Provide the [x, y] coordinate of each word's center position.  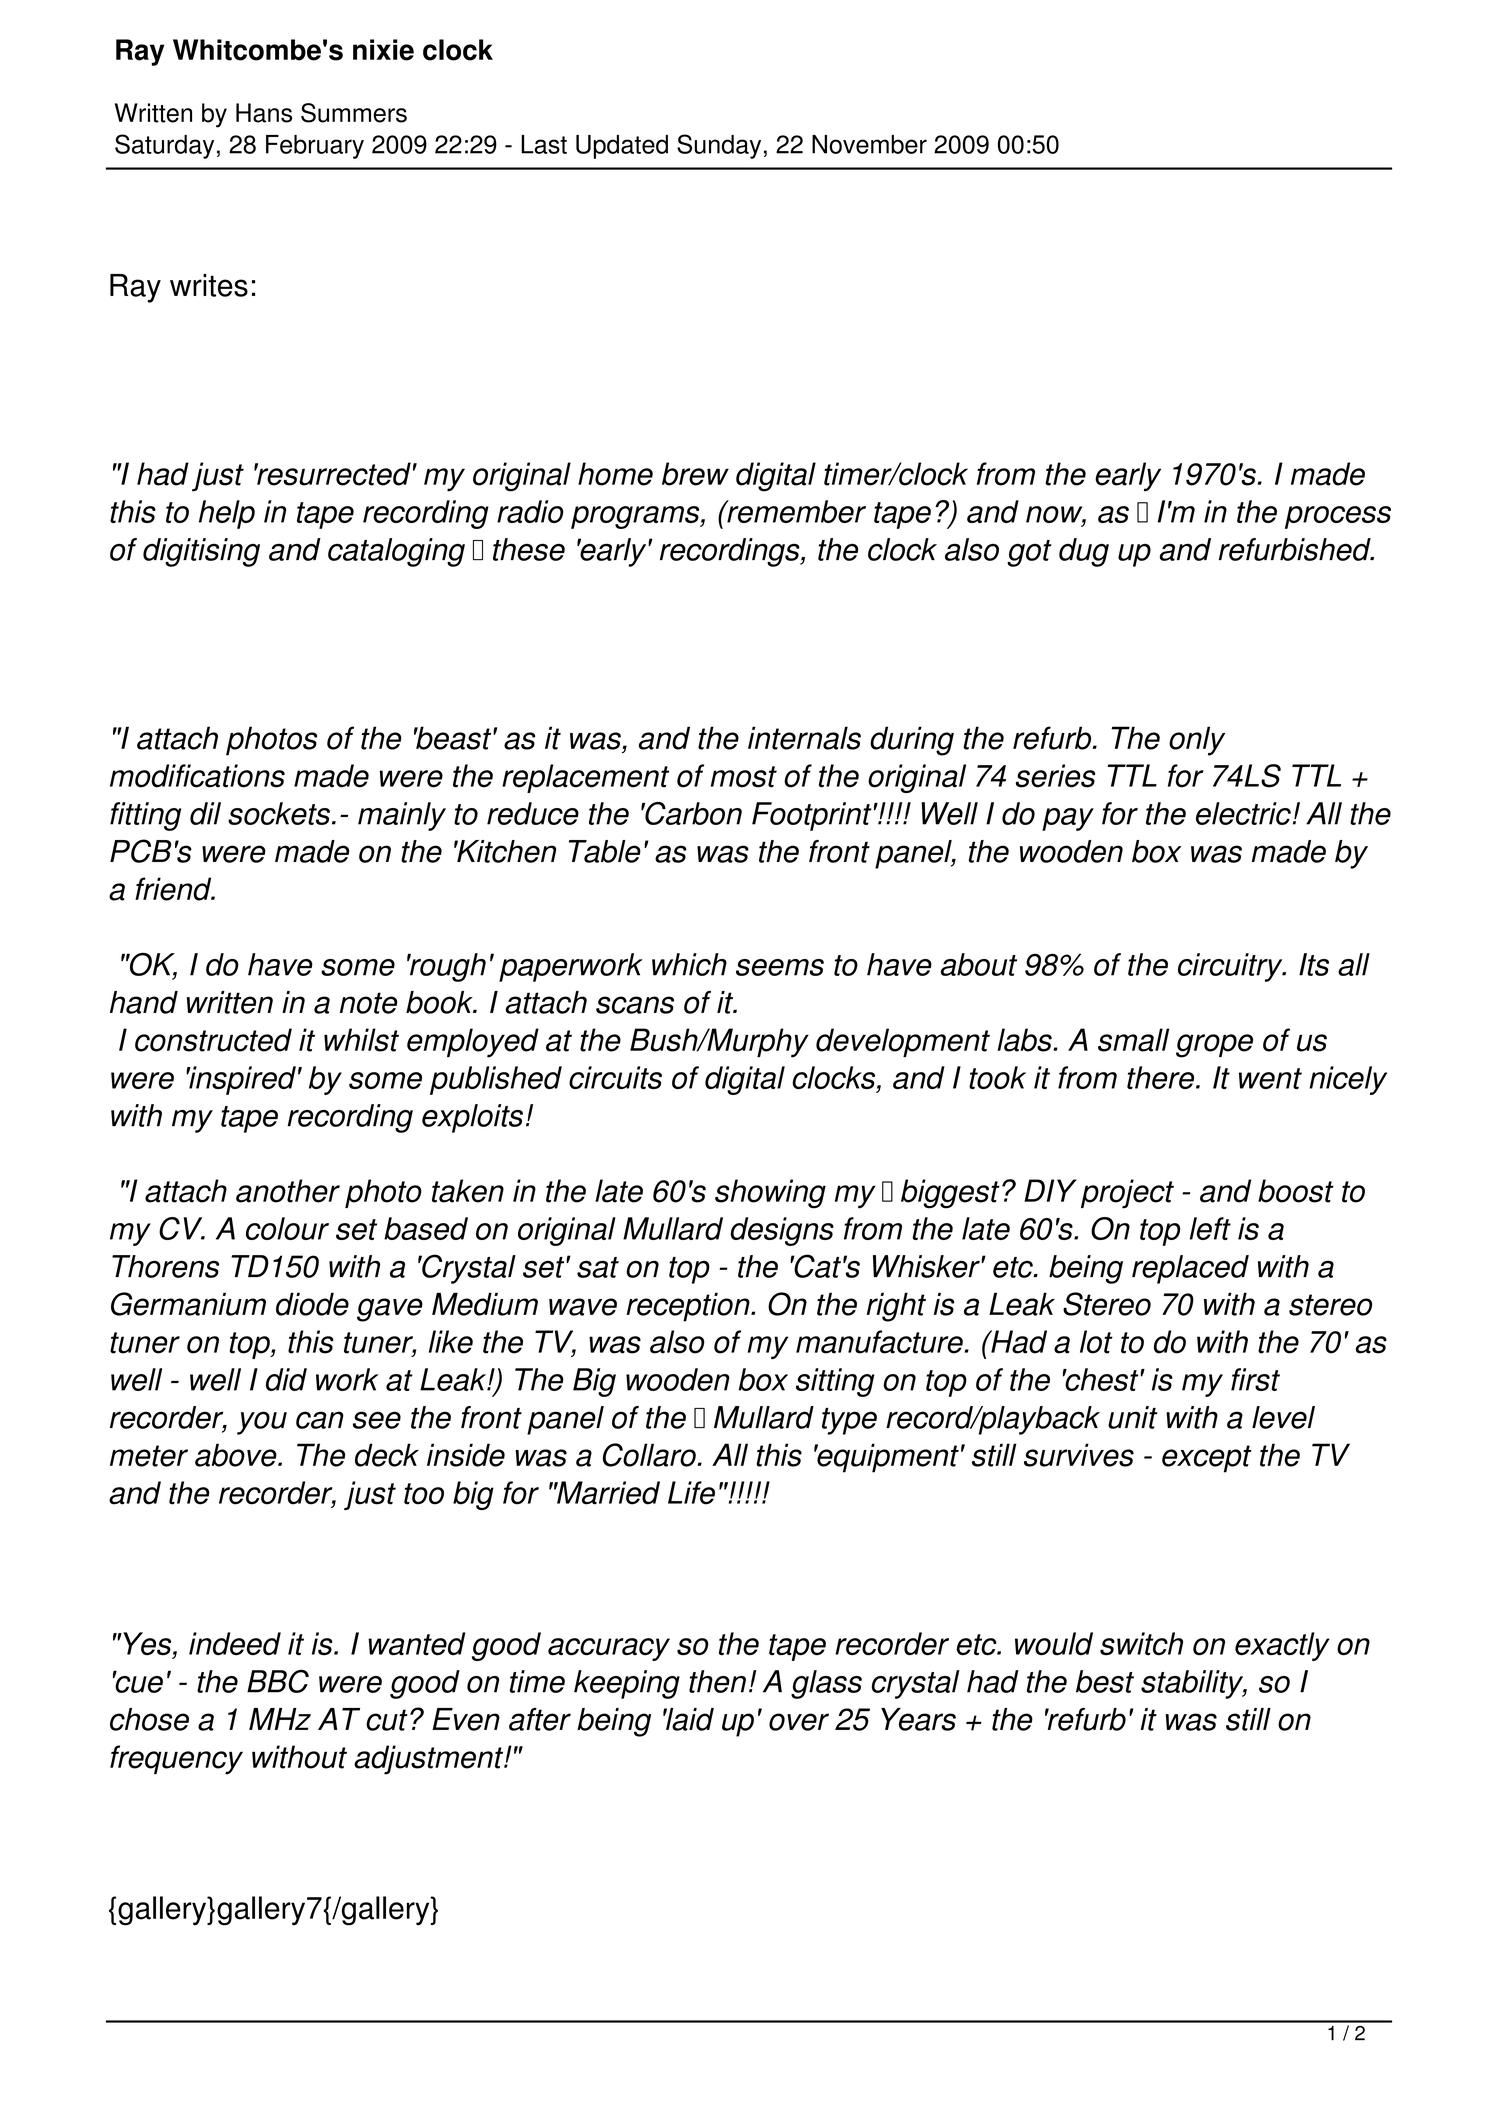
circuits [615, 1077]
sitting [835, 1382]
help [227, 514]
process [1338, 517]
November [869, 144]
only [1197, 741]
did [286, 1379]
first [1255, 1379]
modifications [197, 776]
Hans [264, 113]
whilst [361, 1040]
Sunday [719, 146]
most [744, 777]
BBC [278, 1681]
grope [1214, 1046]
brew [695, 474]
